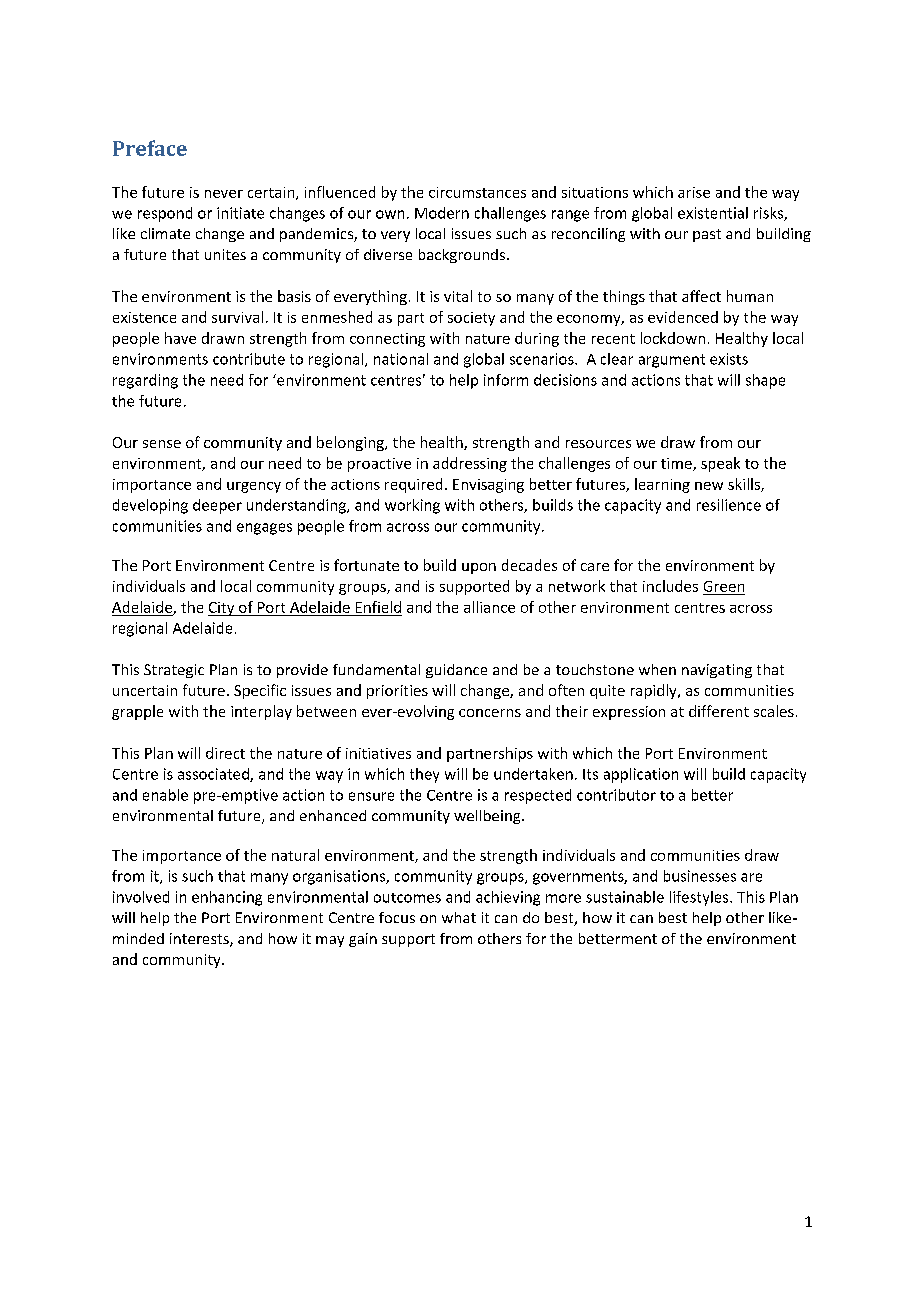 The height and width of the screenshot is (1308, 924). What do you see at coordinates (227, 898) in the screenshot?
I see `enhancing` at bounding box center [227, 898].
